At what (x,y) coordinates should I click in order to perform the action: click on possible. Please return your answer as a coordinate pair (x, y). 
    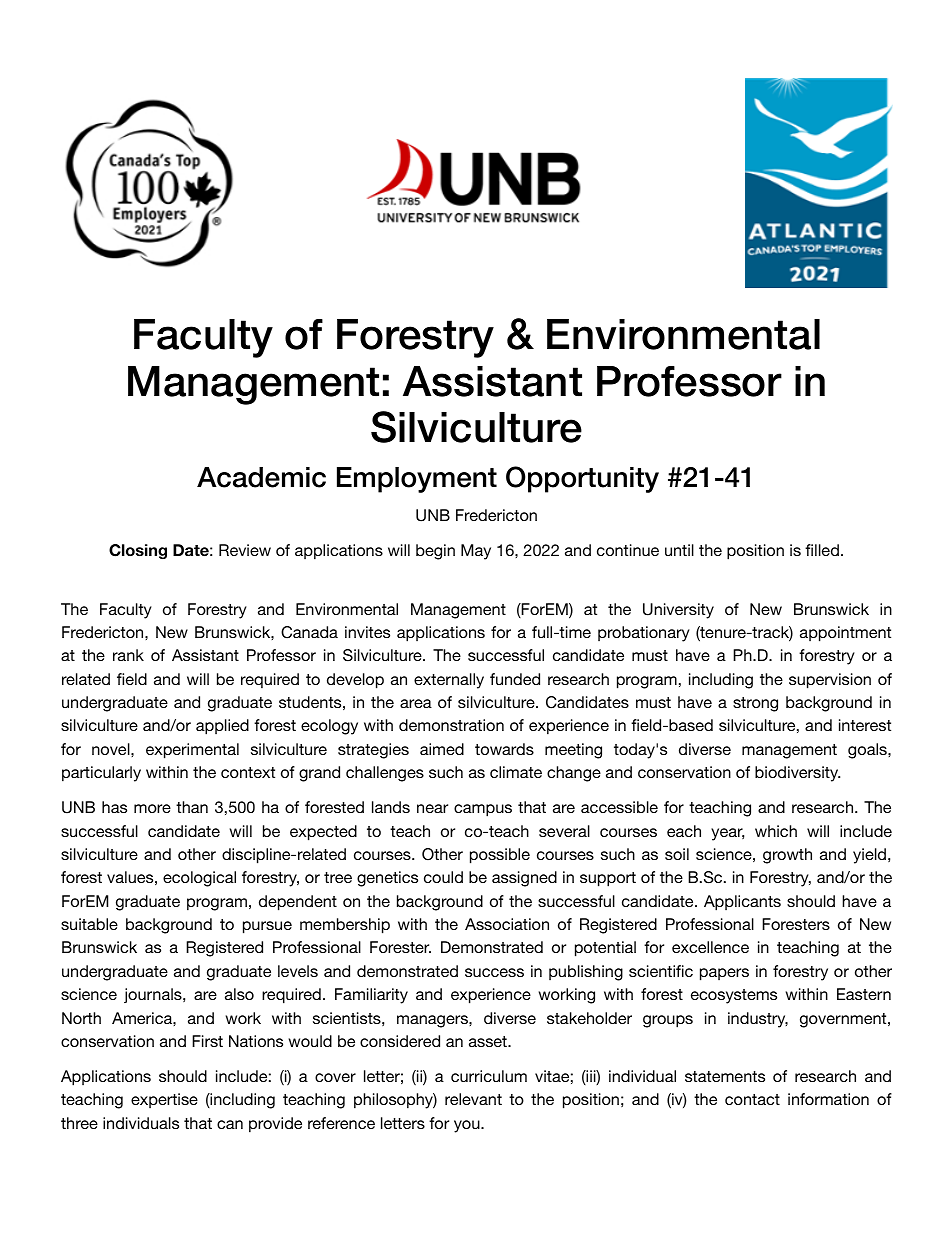
    Looking at the image, I should click on (500, 856).
